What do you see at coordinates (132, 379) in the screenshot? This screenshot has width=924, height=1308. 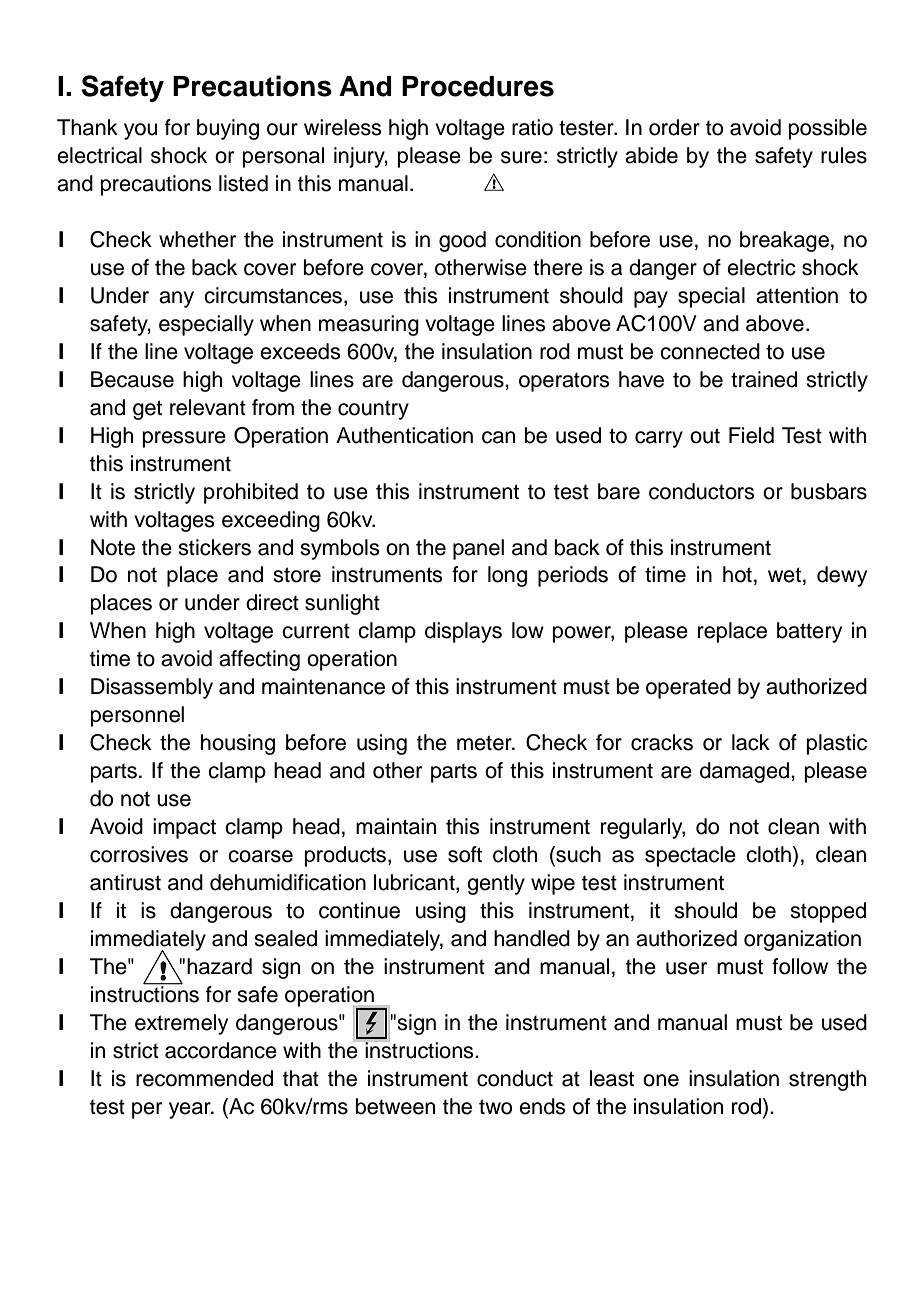 I see `Because` at bounding box center [132, 379].
